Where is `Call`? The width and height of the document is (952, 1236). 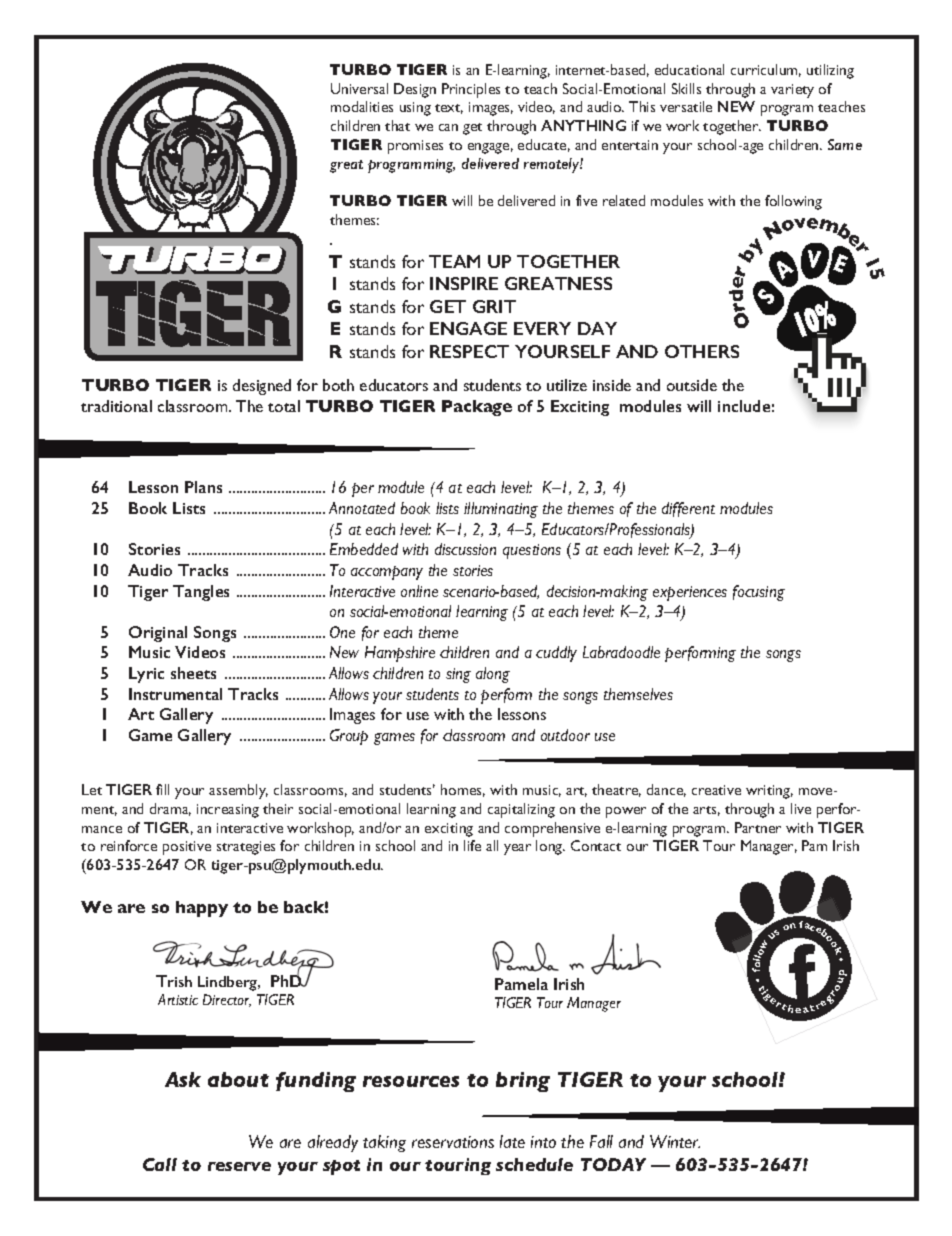
Call is located at coordinates (160, 1164).
